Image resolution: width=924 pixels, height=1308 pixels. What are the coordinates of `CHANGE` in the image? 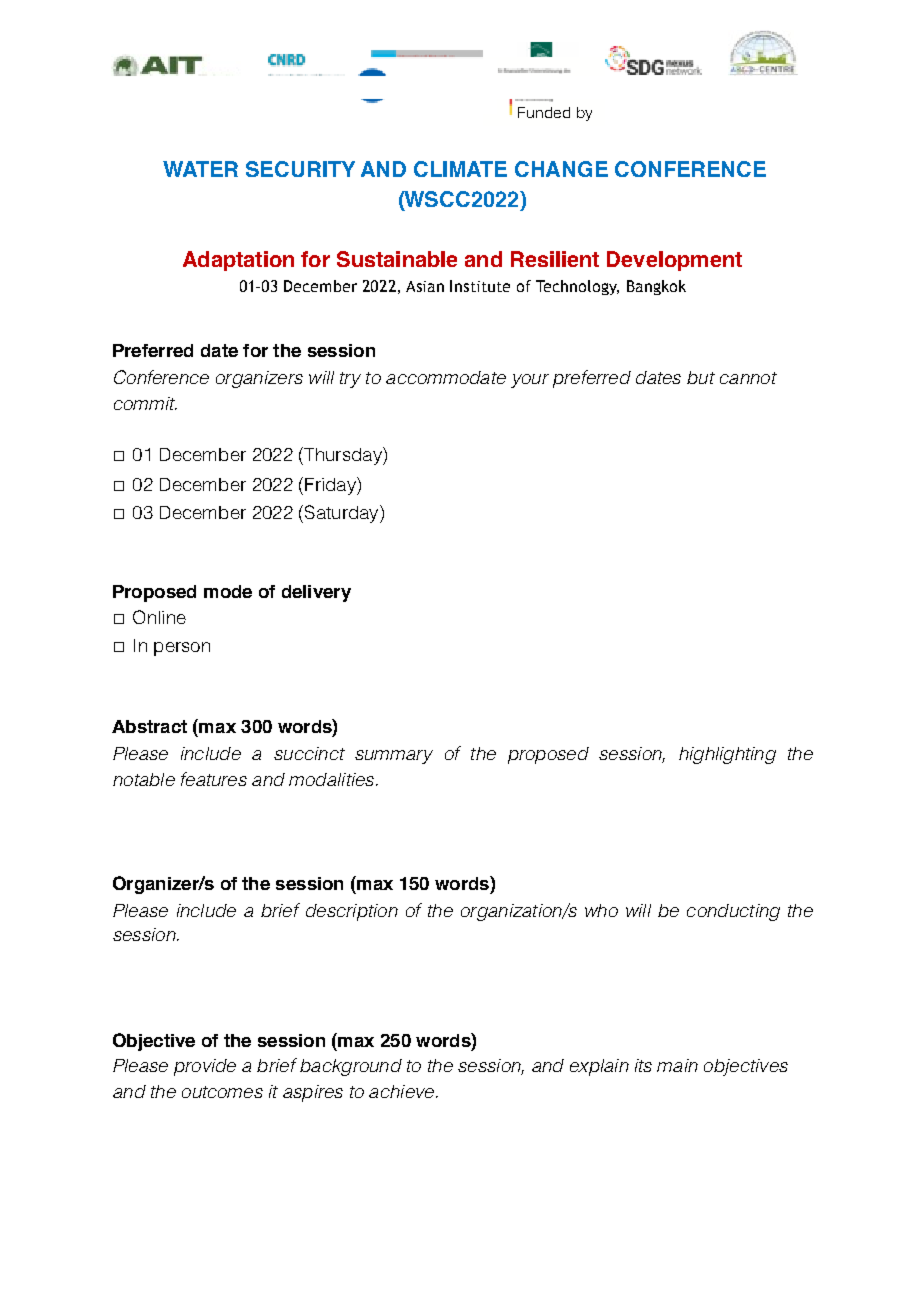 It's located at (561, 169).
